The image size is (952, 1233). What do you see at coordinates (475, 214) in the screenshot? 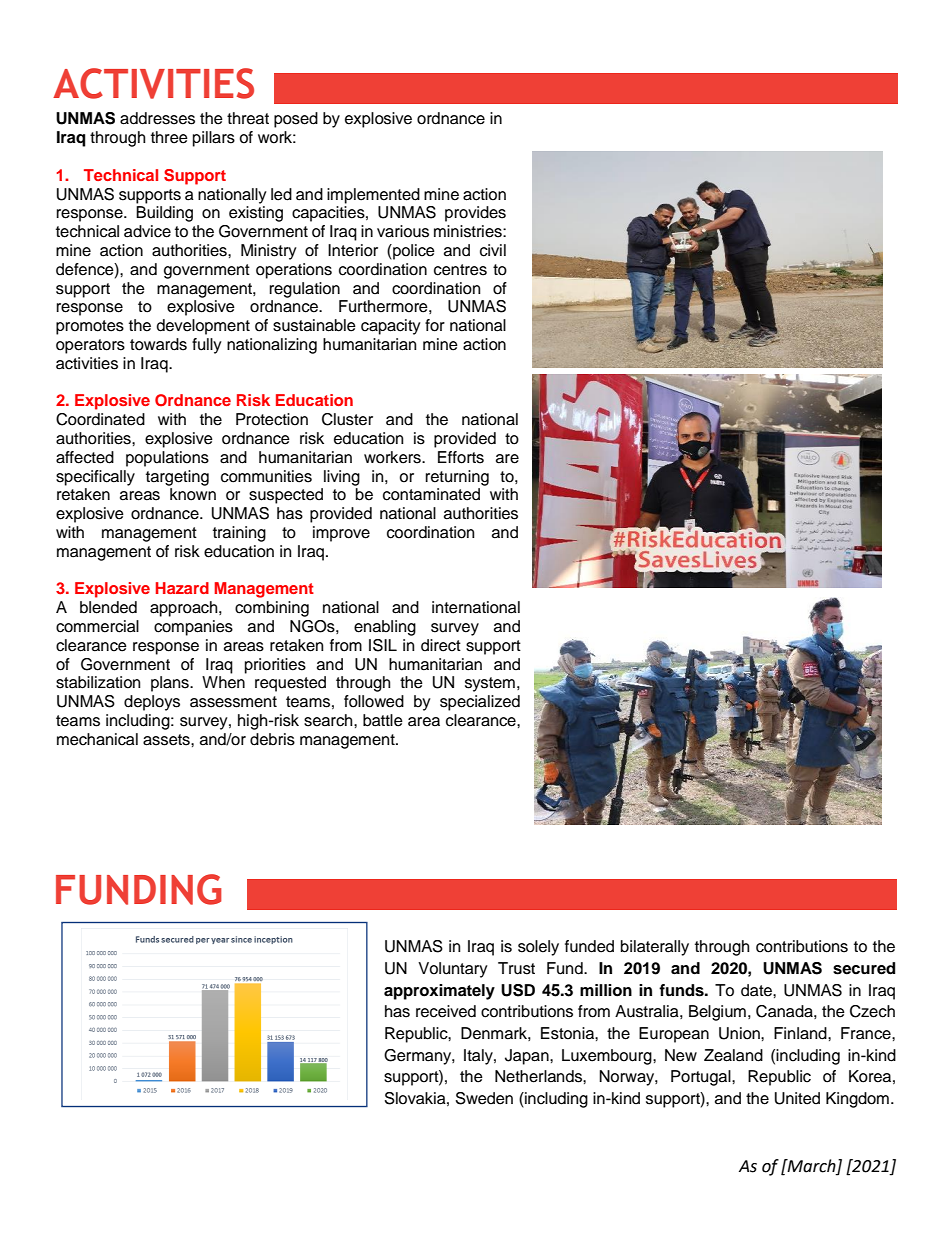
I see `provides` at bounding box center [475, 214].
